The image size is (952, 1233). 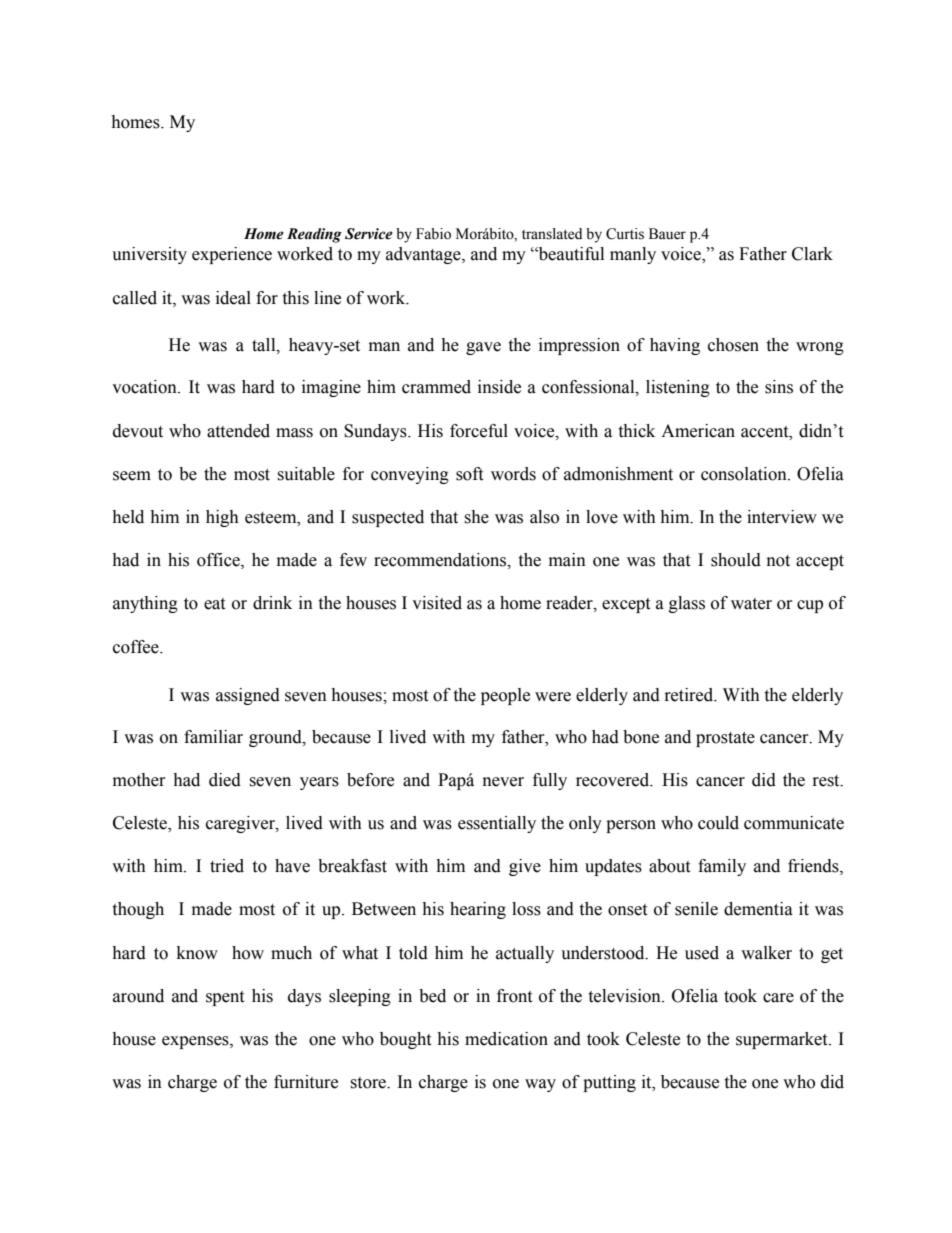 I want to click on furniture, so click(x=306, y=1082).
